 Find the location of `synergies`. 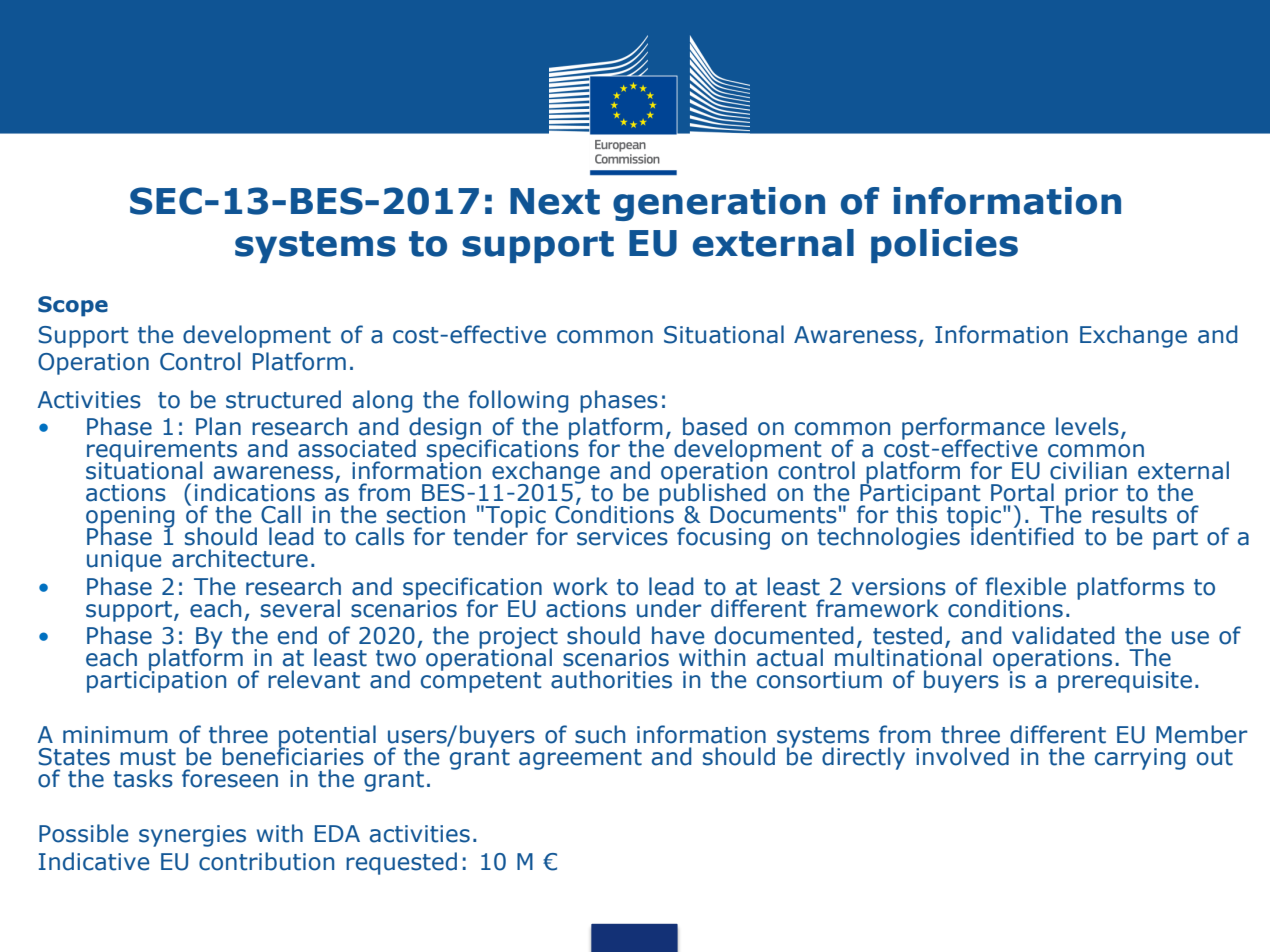

synergies is located at coordinates (192, 836).
